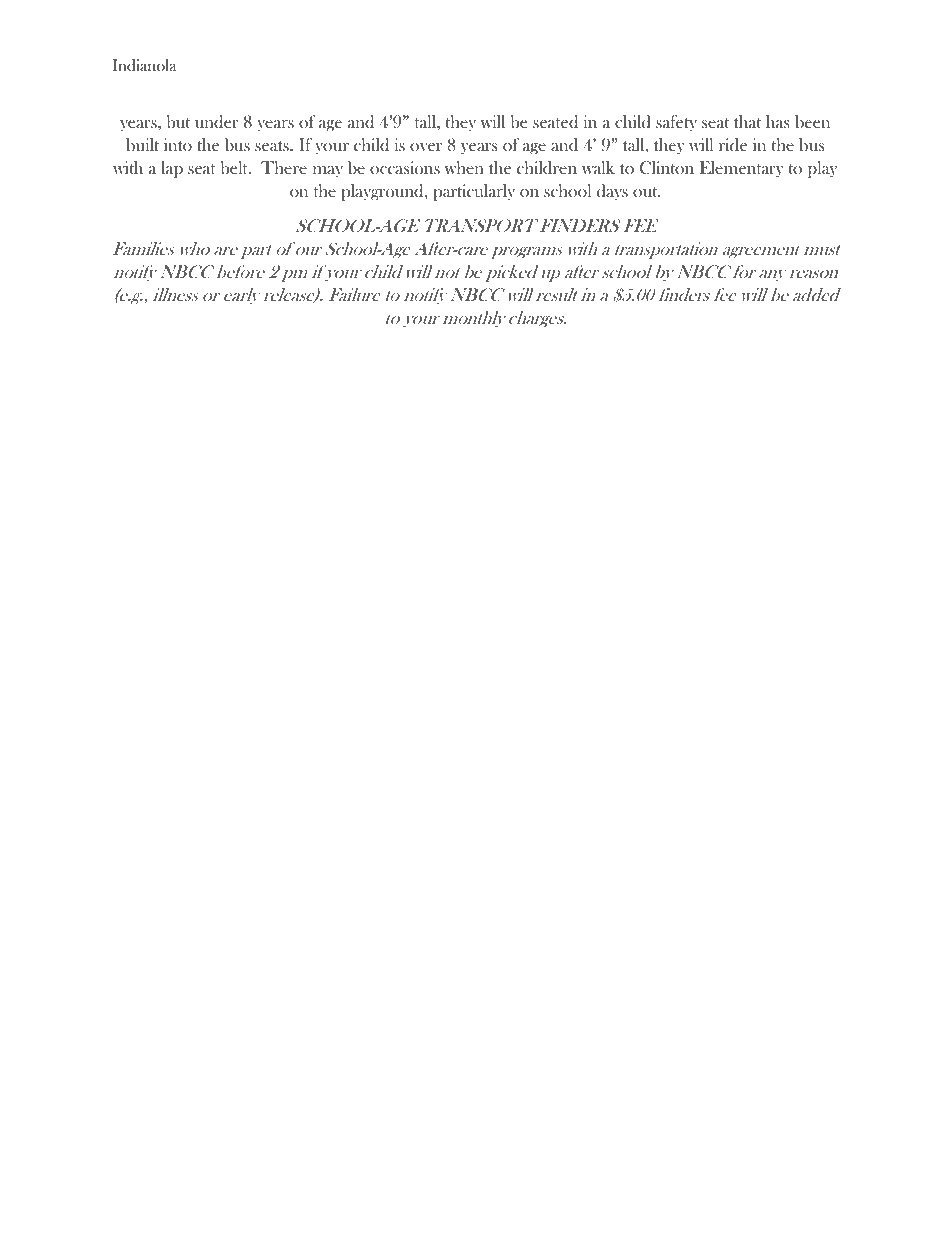 The height and width of the image is (1233, 952). What do you see at coordinates (217, 122) in the image?
I see `under` at bounding box center [217, 122].
